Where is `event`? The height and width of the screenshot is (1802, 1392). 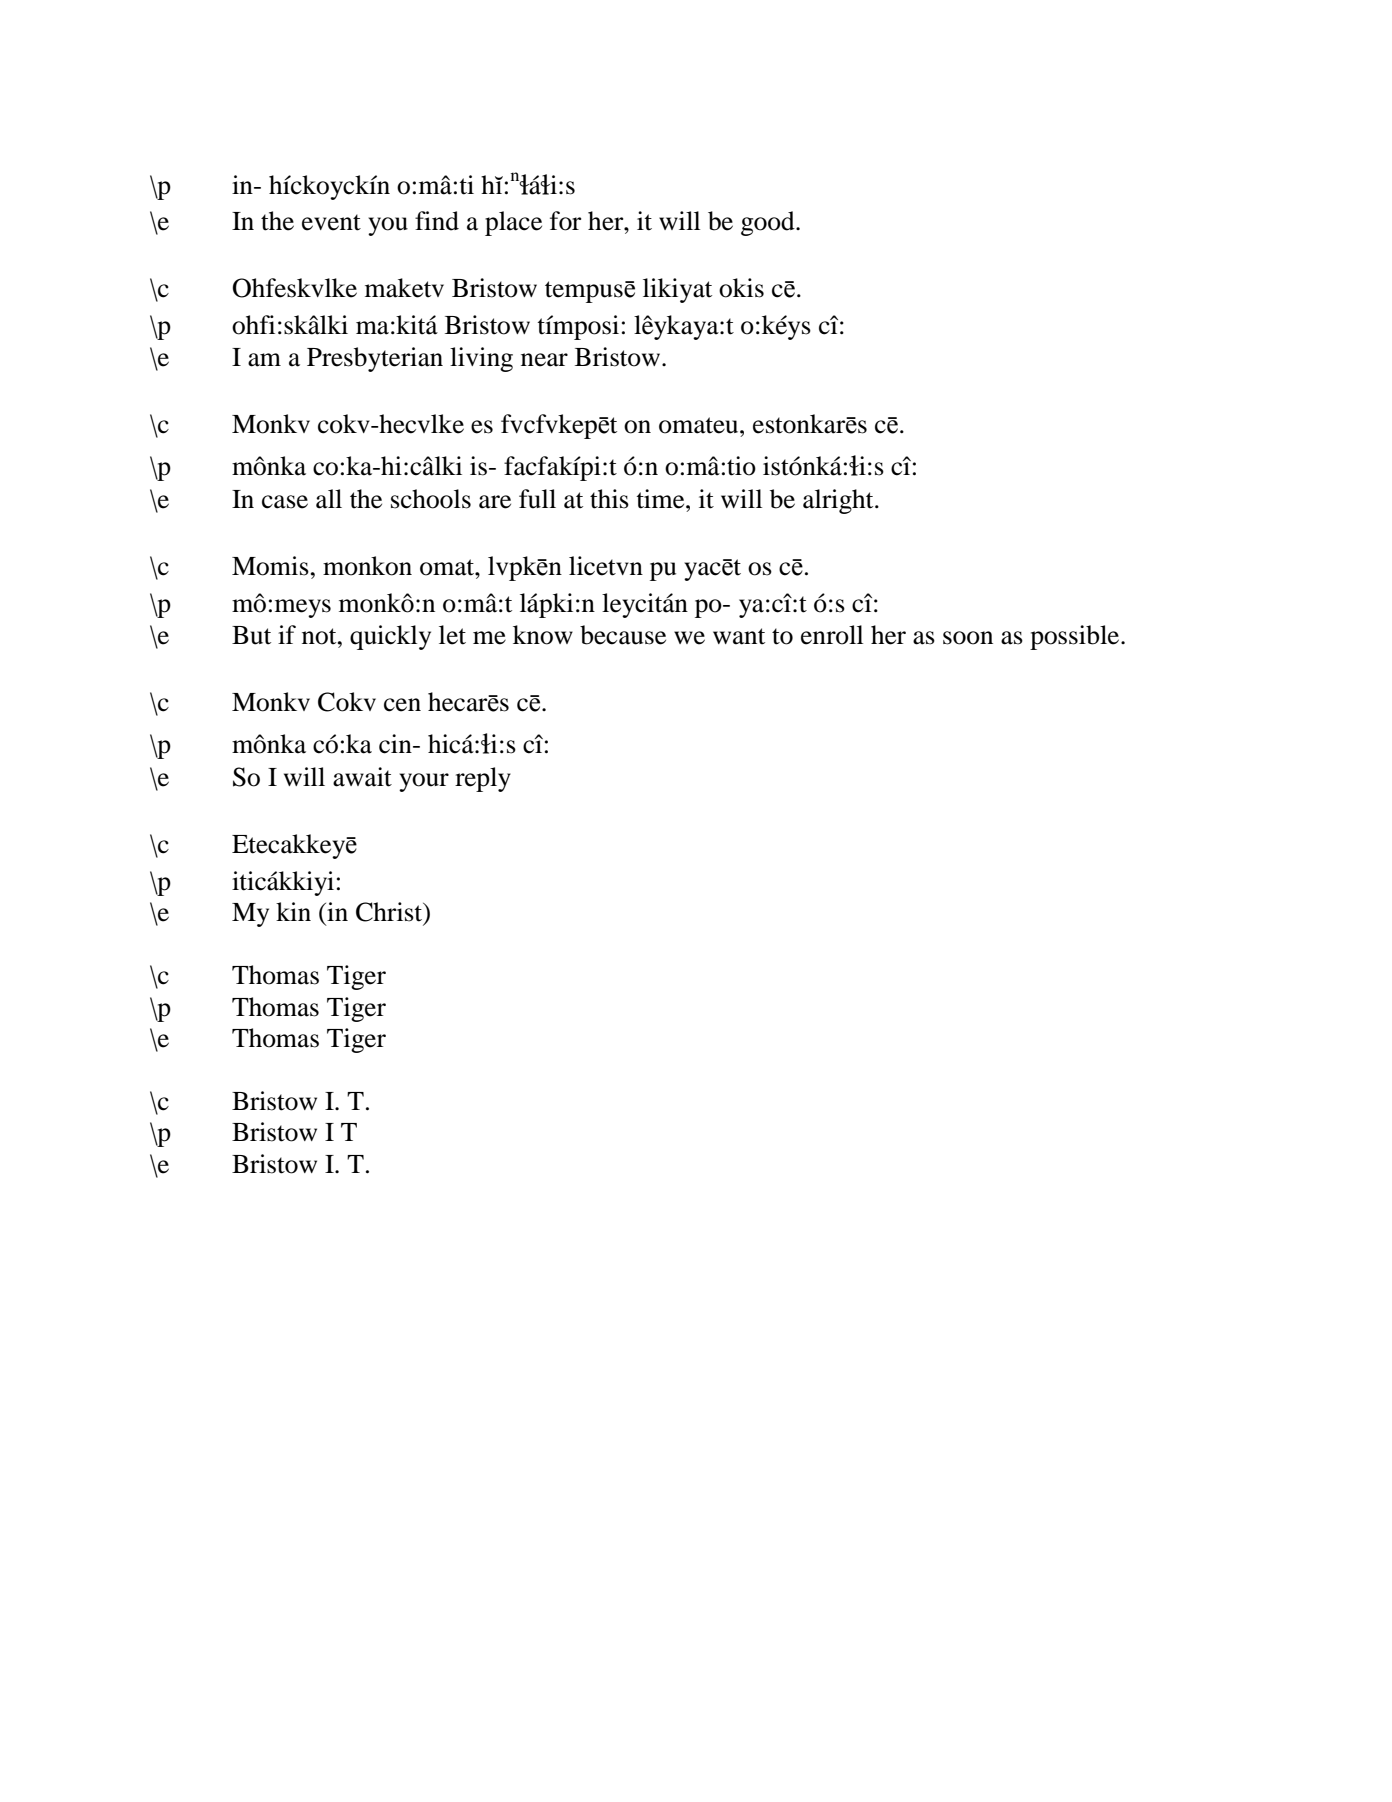
event is located at coordinates (331, 222).
